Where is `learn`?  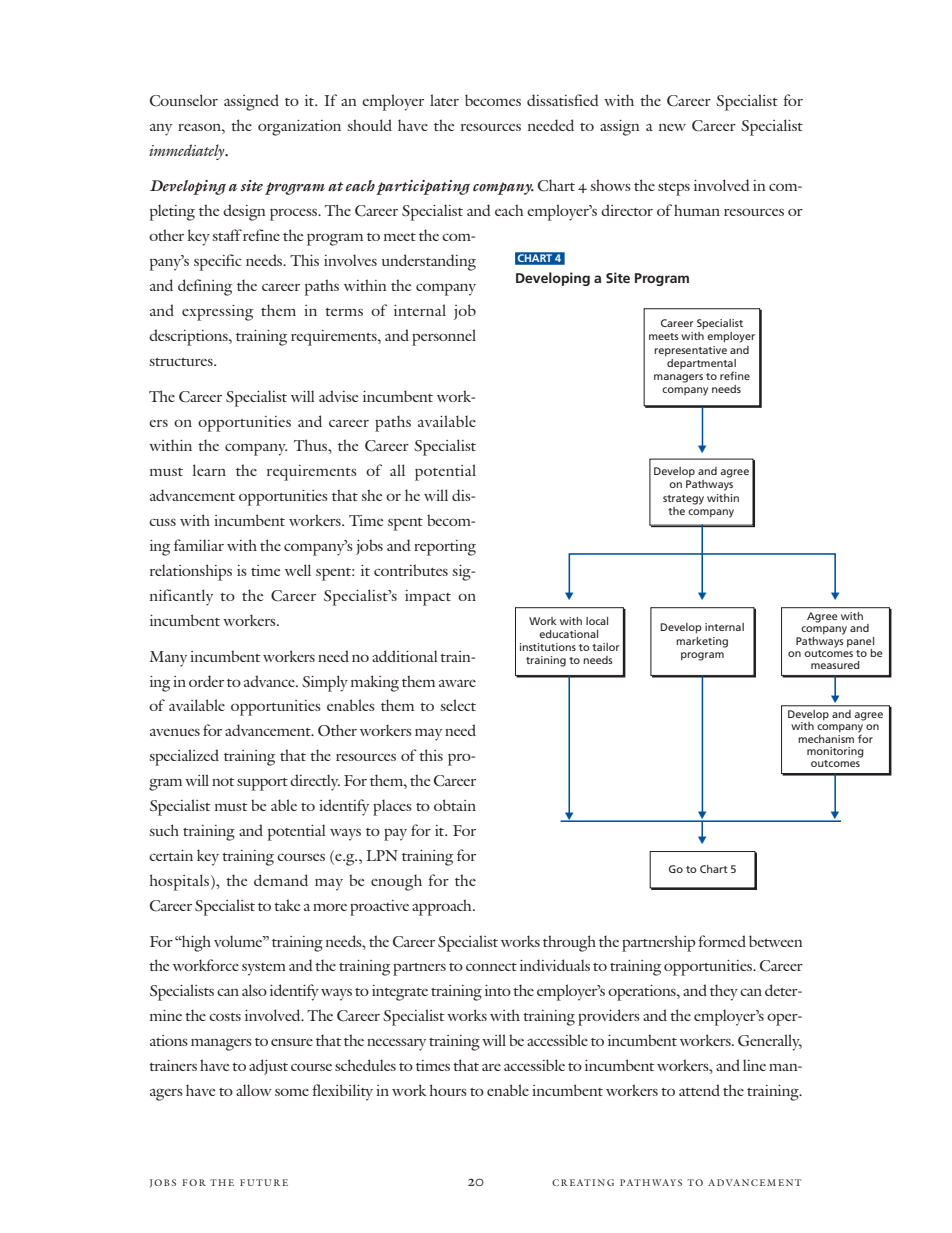
learn is located at coordinates (209, 470).
